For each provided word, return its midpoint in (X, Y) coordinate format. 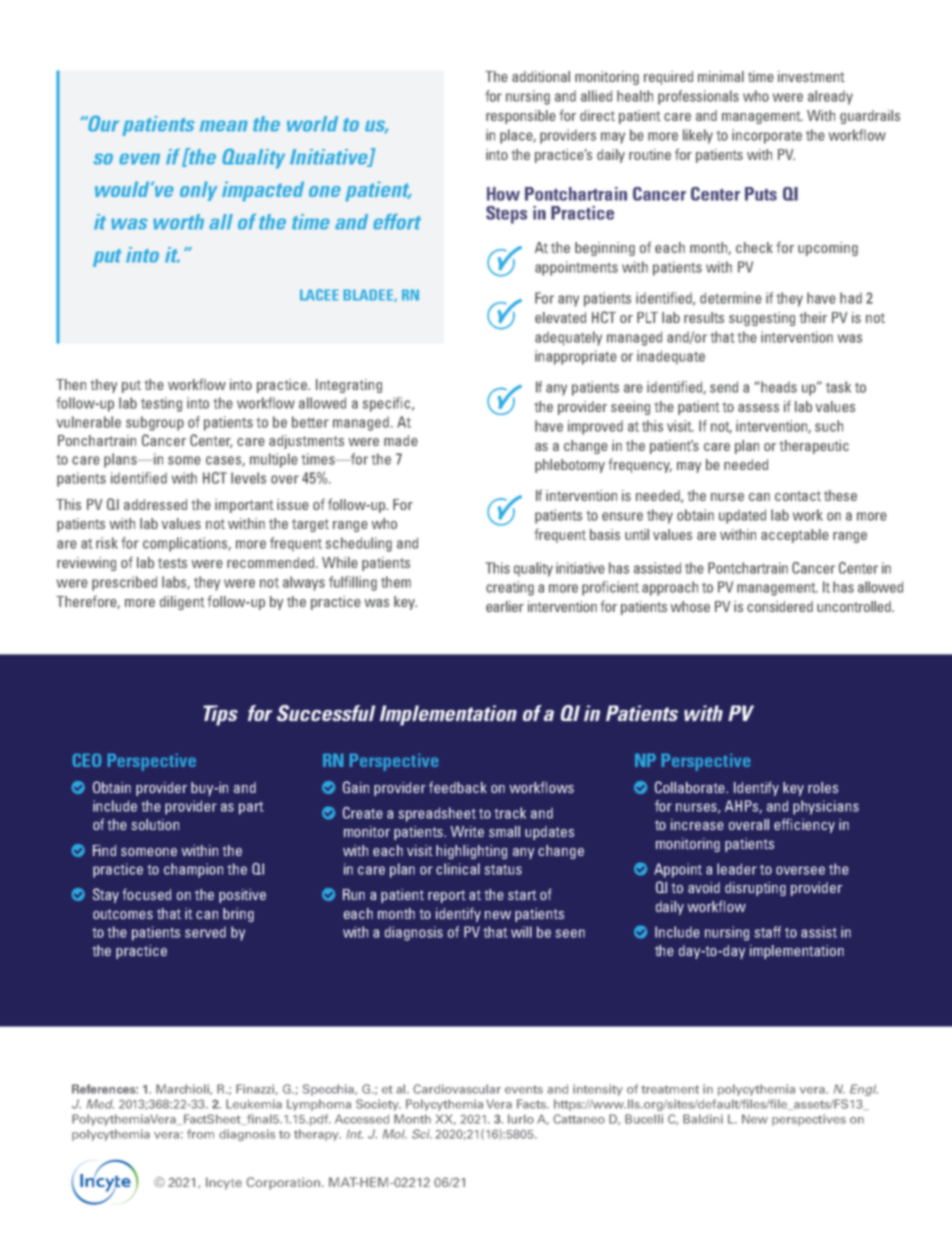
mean (223, 126)
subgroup (155, 423)
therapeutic (814, 447)
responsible (521, 117)
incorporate (767, 136)
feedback (458, 787)
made (401, 440)
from (200, 1134)
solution (155, 824)
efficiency (804, 825)
